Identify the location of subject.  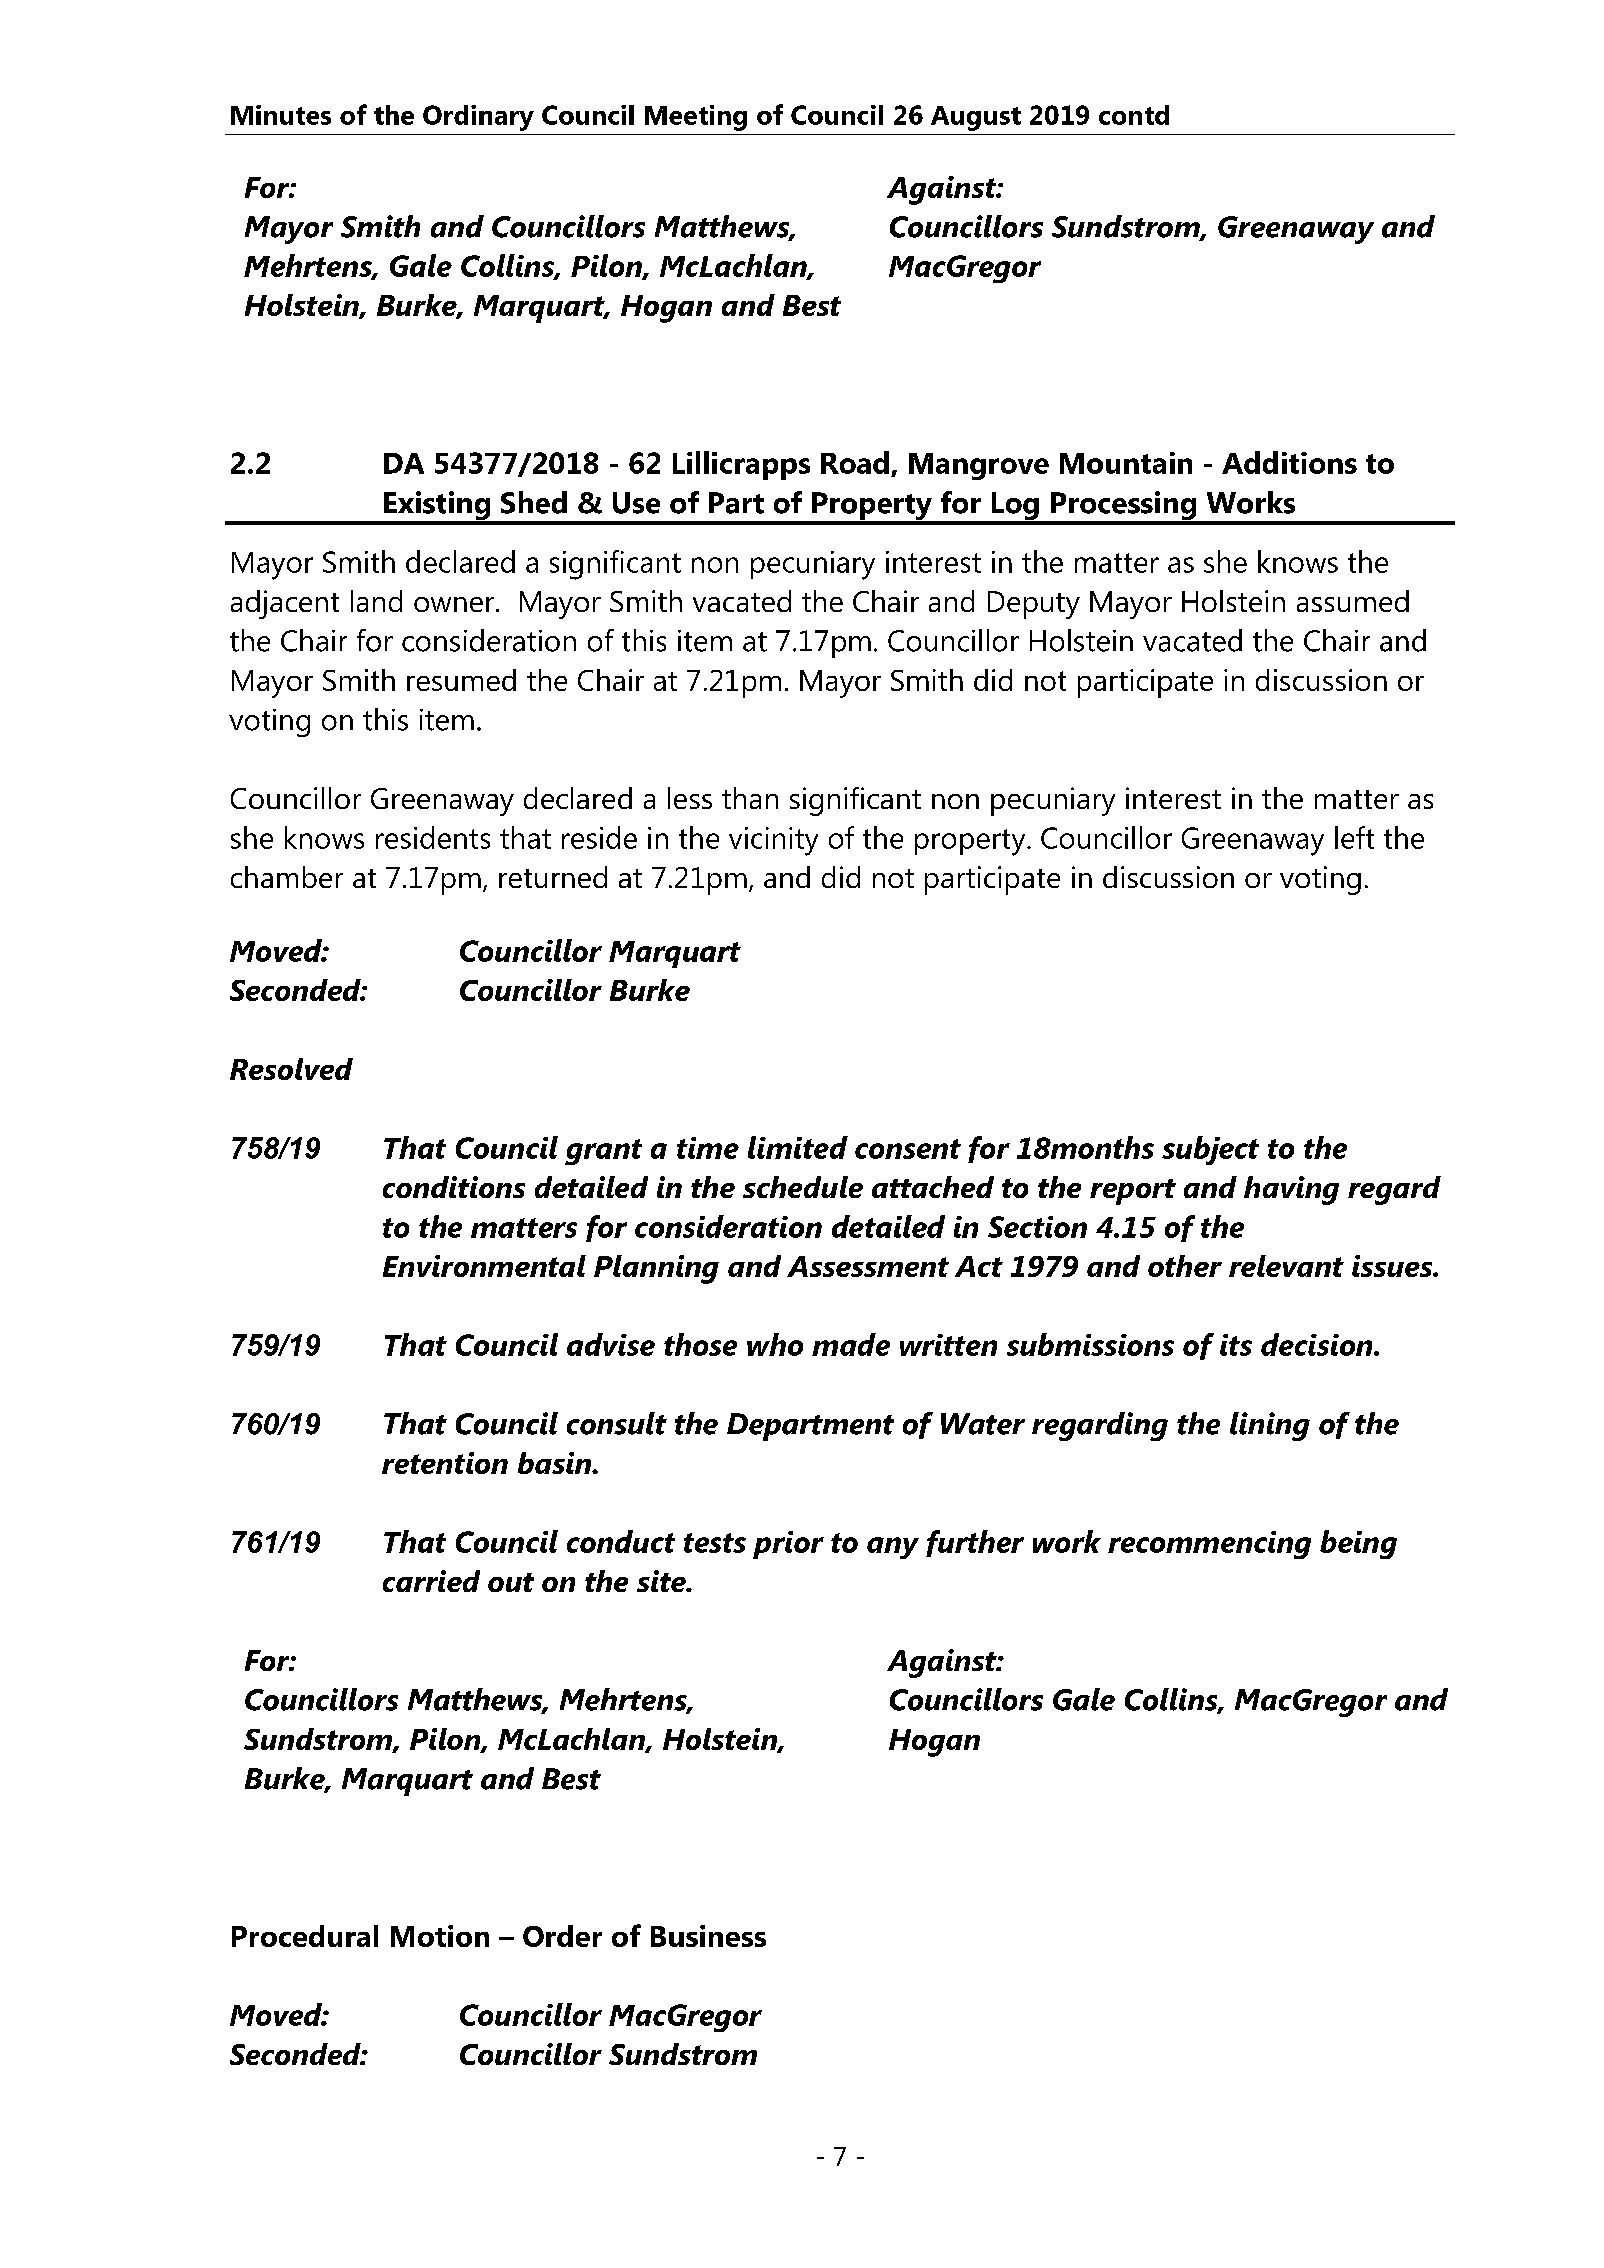
(1210, 1150).
